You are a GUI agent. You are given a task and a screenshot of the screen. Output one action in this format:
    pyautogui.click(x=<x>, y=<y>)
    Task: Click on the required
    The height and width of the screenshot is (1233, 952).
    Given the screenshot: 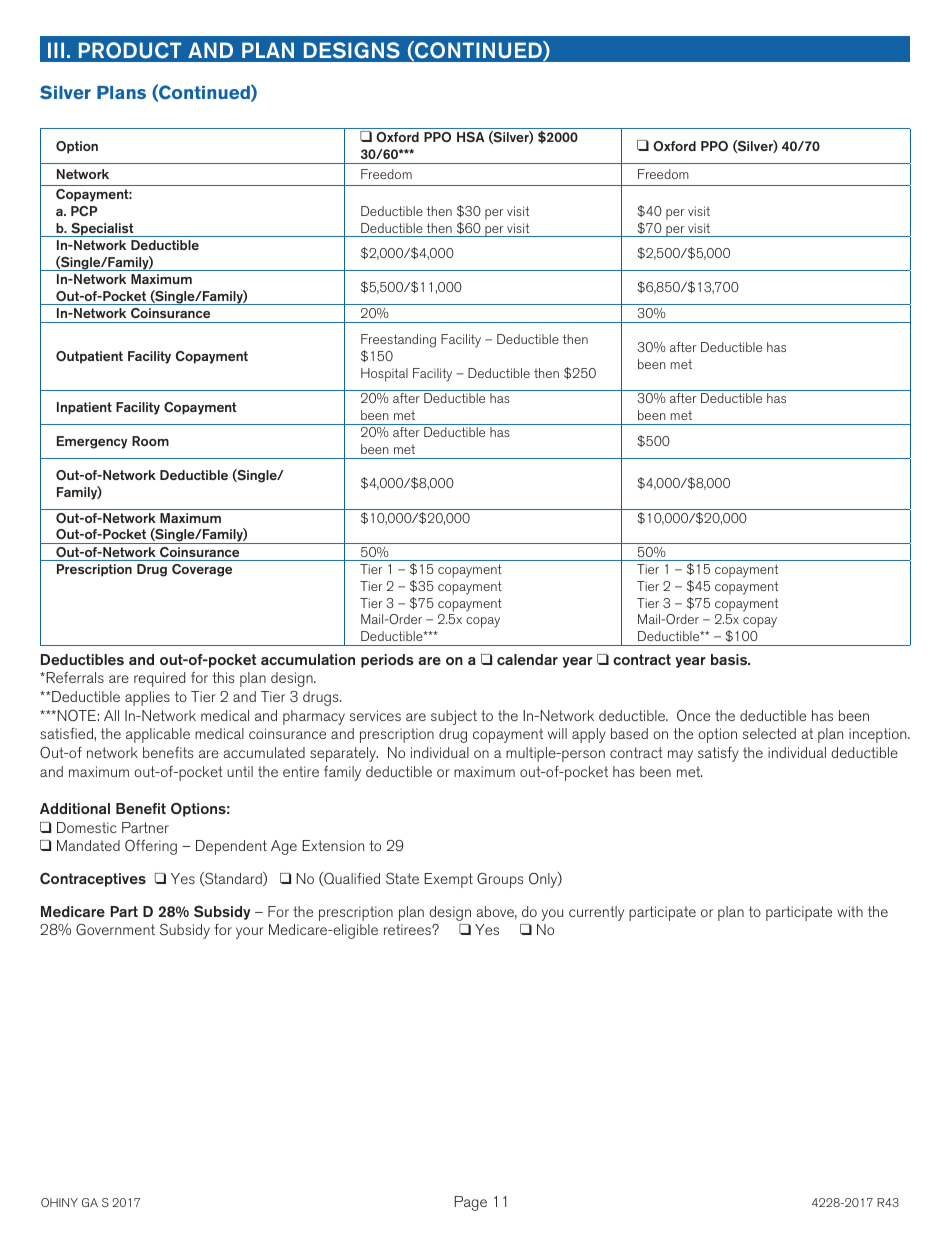 What is the action you would take?
    pyautogui.click(x=159, y=679)
